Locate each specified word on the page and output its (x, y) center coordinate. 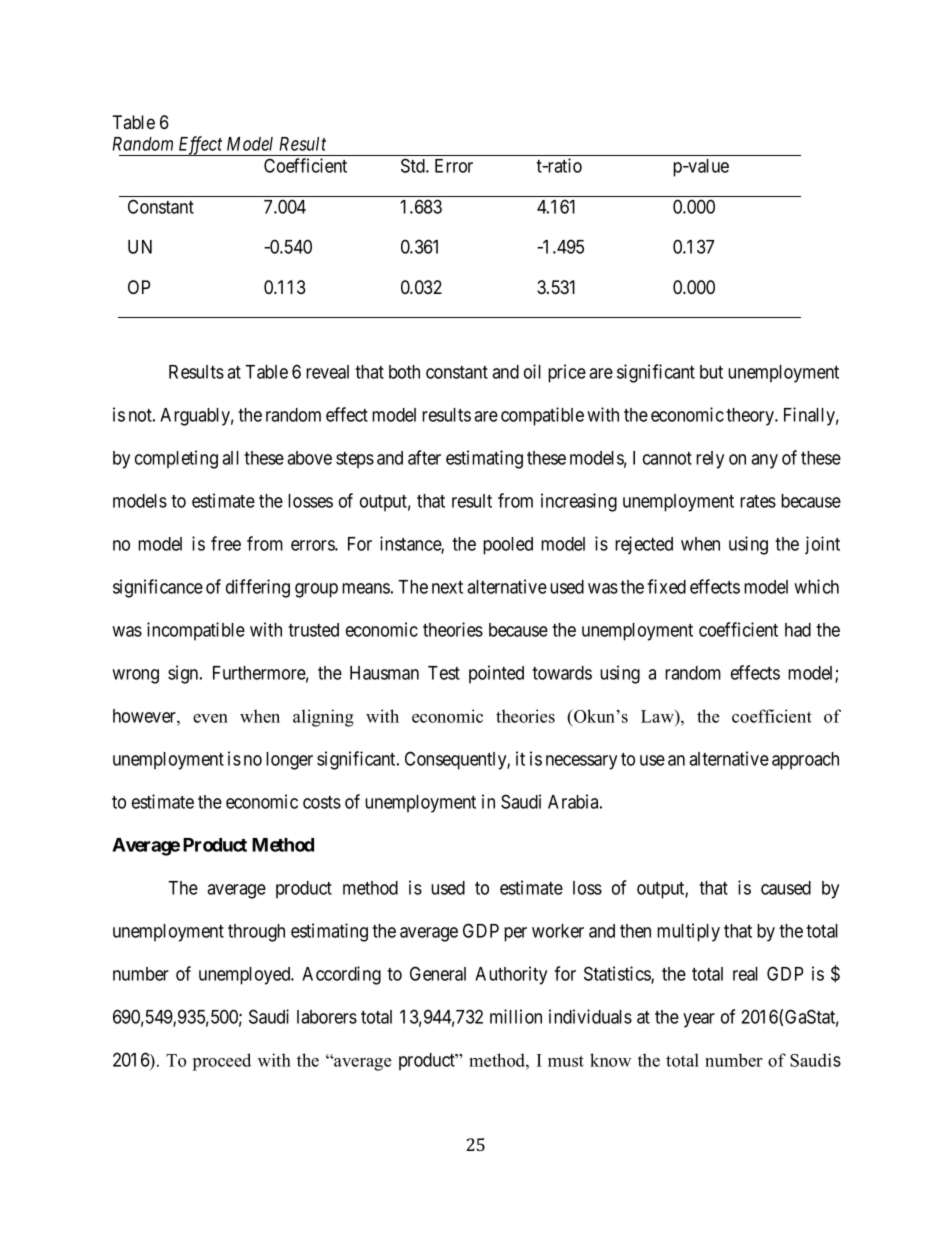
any (764, 461)
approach (805, 761)
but (711, 372)
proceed (222, 1062)
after (424, 457)
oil (532, 371)
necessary (581, 762)
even (210, 718)
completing (176, 459)
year (699, 1020)
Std (414, 165)
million (516, 1016)
